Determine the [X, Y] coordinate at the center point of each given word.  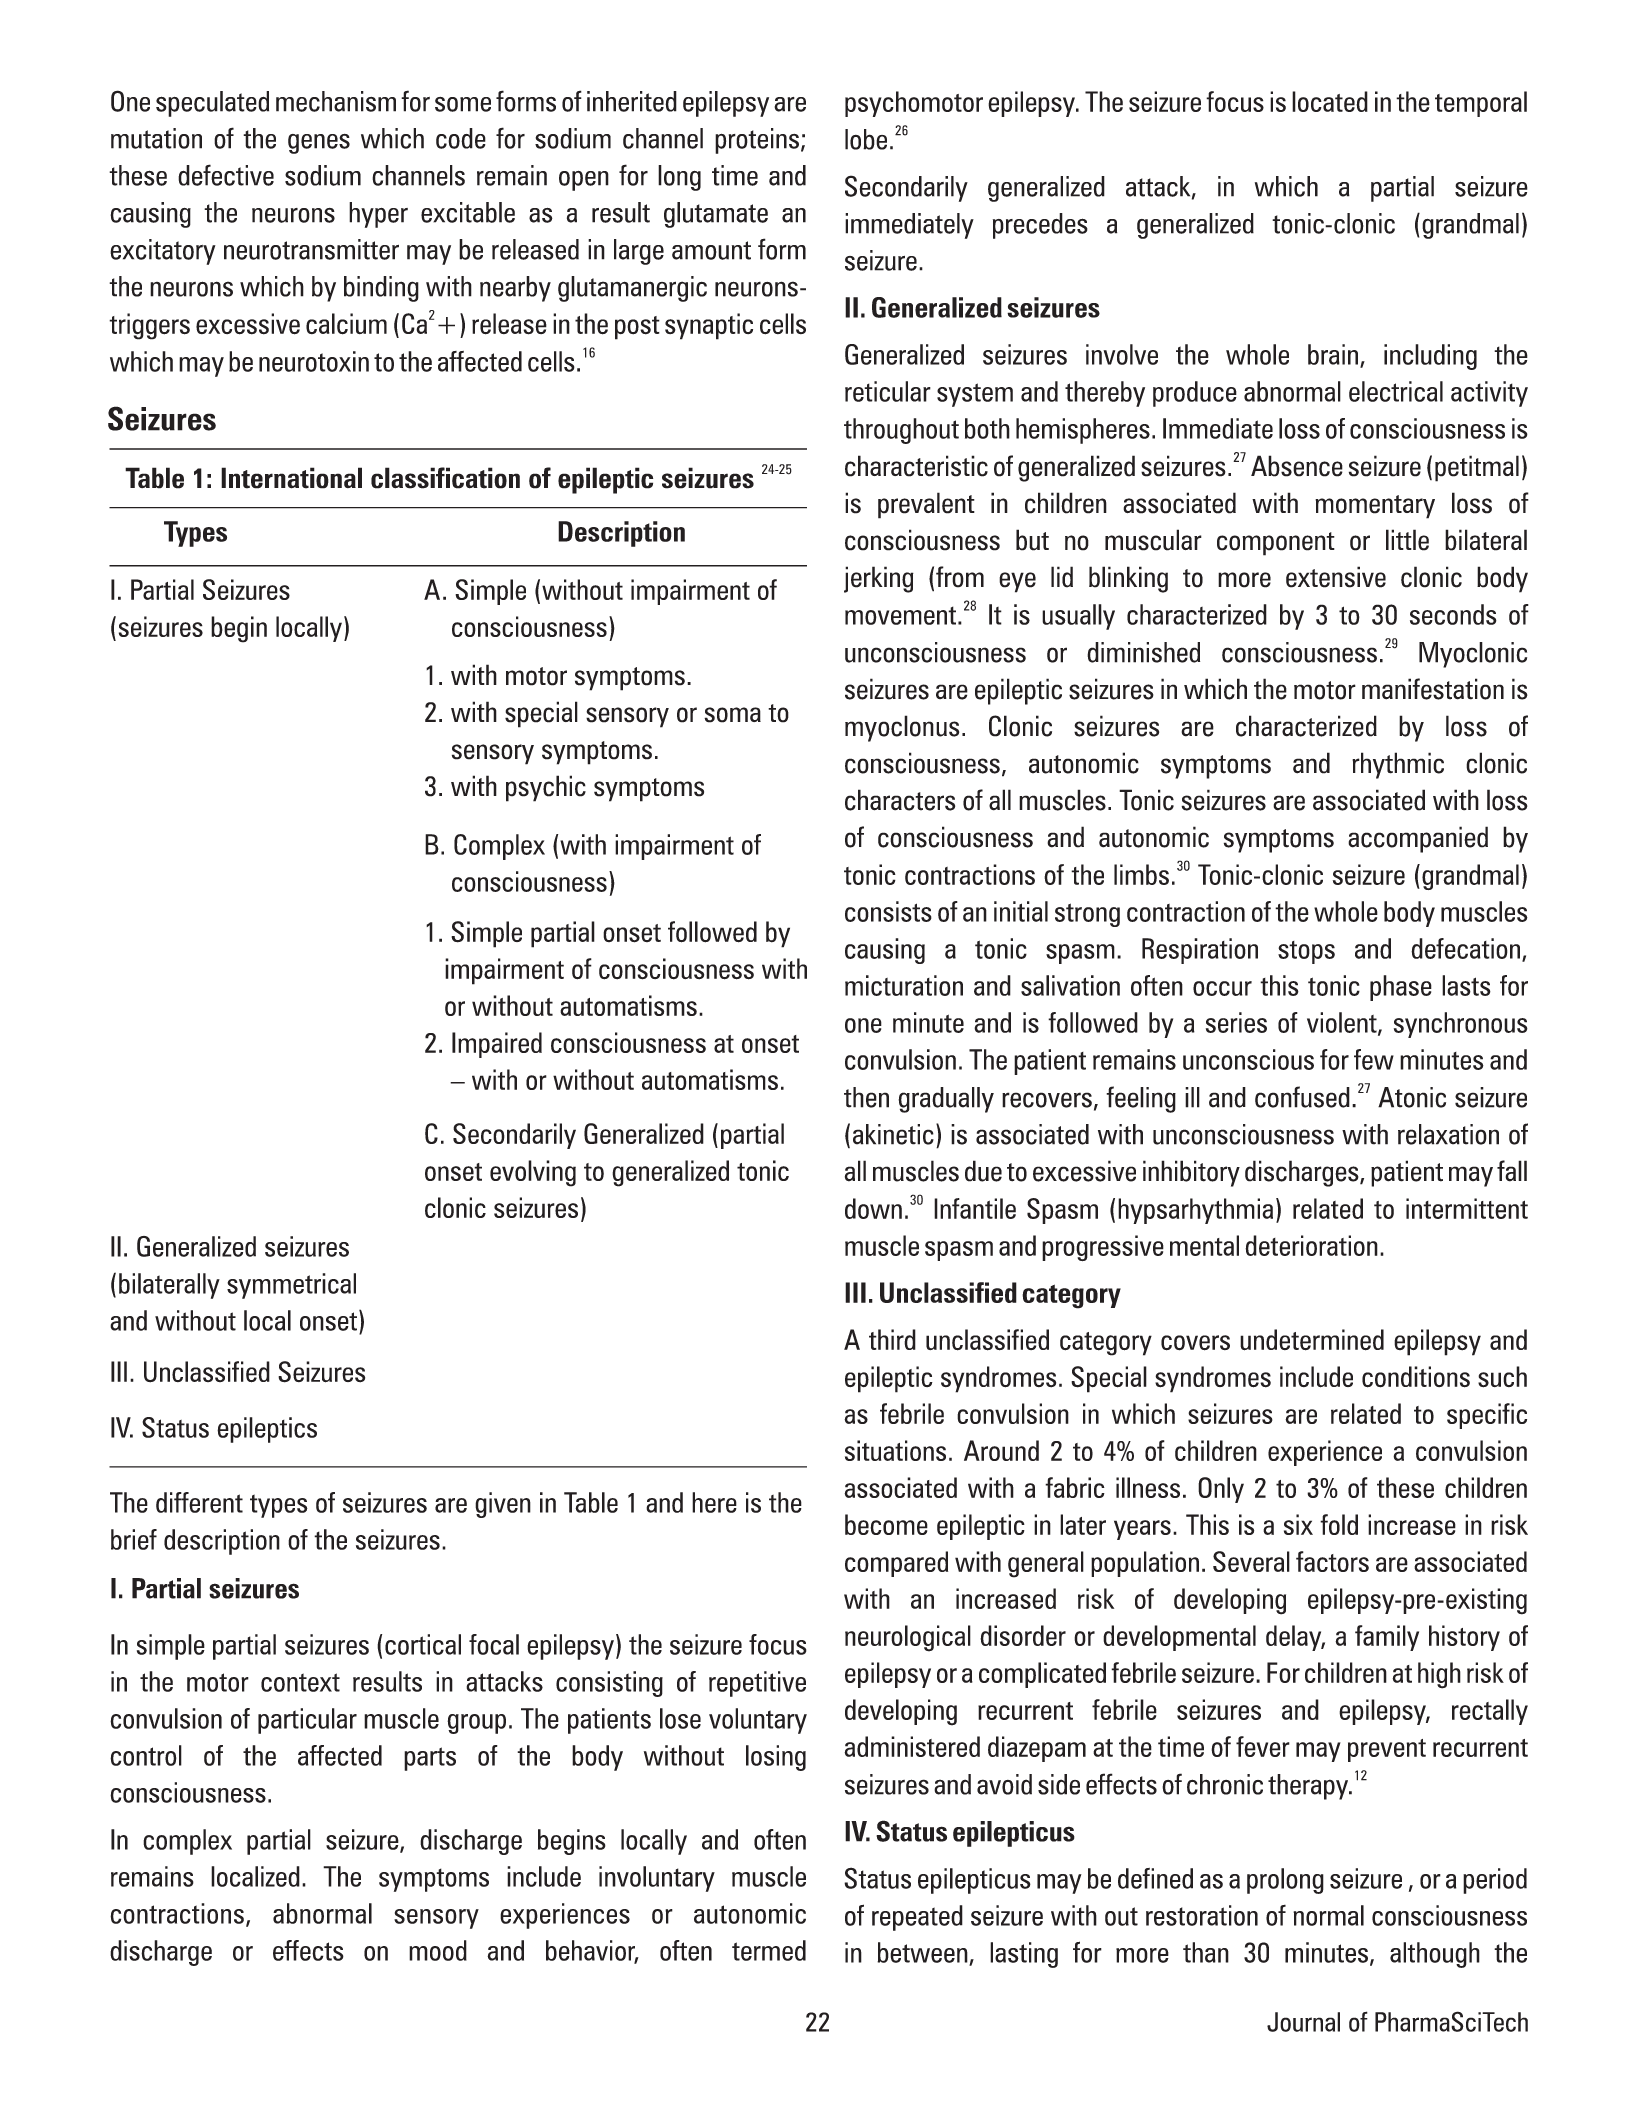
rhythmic [1398, 765]
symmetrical [291, 1286]
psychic [546, 788]
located [1330, 101]
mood [438, 1950]
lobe [866, 139]
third [892, 1339]
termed [769, 1950]
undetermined [1312, 1340]
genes [319, 144]
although [1435, 1955]
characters [900, 800]
